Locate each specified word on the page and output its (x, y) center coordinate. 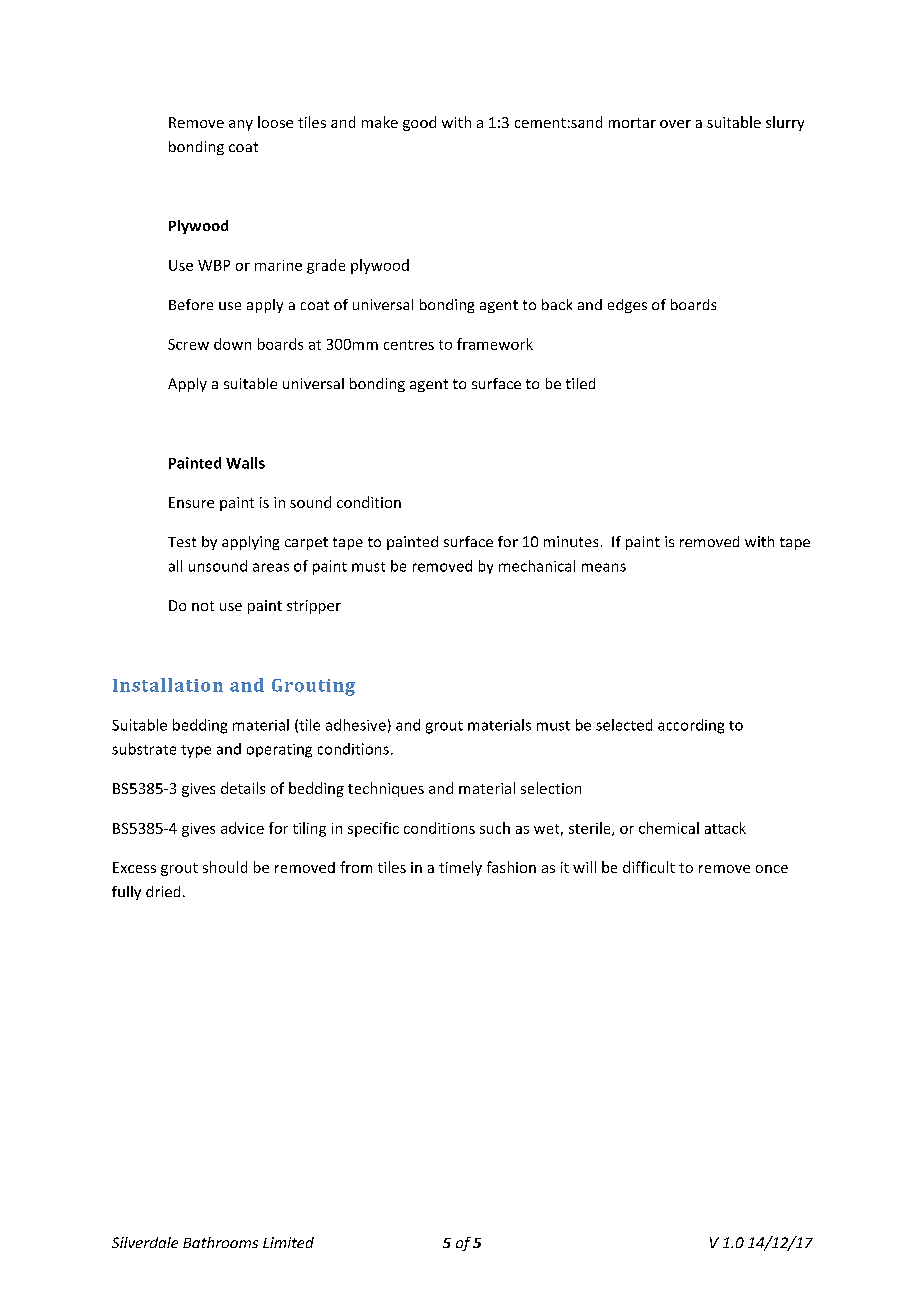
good (419, 123)
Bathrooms (220, 1242)
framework (495, 344)
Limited (288, 1242)
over (675, 124)
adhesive (356, 725)
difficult (649, 867)
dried (163, 891)
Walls (245, 463)
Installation (168, 685)
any (241, 125)
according (691, 726)
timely (460, 868)
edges (627, 306)
